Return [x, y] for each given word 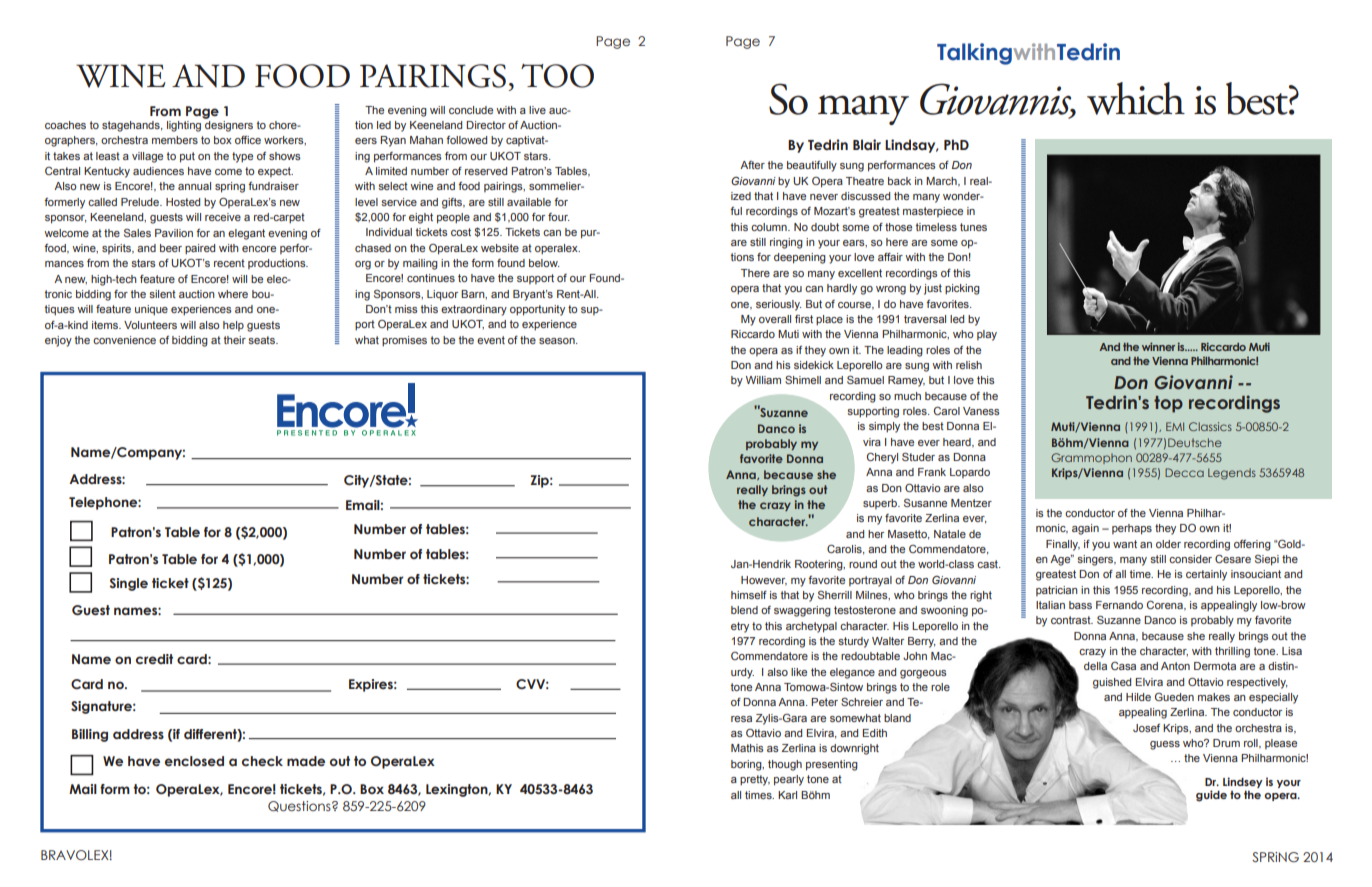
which [1136, 98]
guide [1211, 796]
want [1125, 544]
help [233, 326]
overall [775, 319]
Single [128, 584]
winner [1158, 346]
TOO [557, 76]
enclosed [194, 761]
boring [747, 765]
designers [229, 126]
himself [749, 595]
